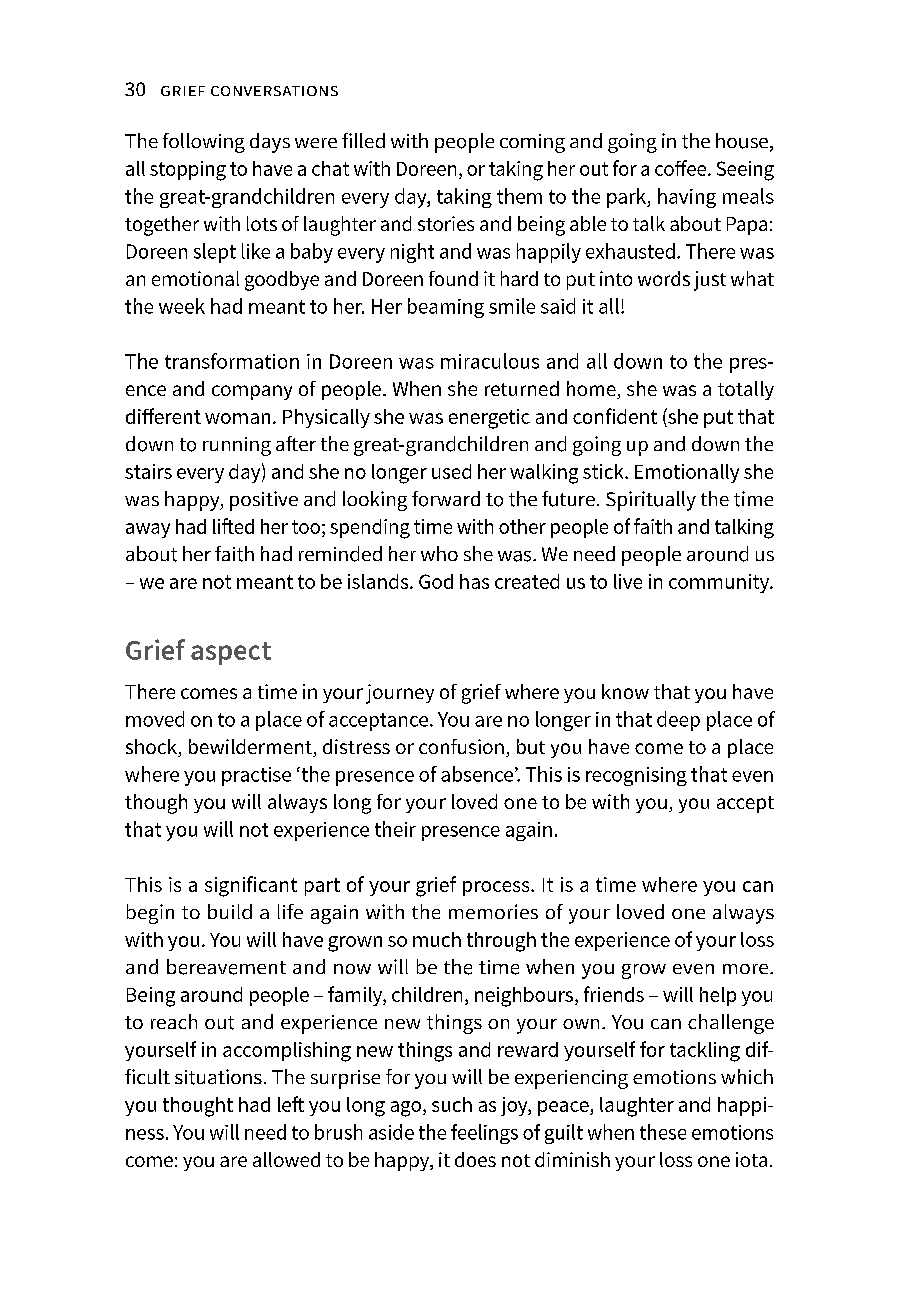 The height and width of the image is (1311, 924). What do you see at coordinates (204, 143) in the image?
I see `following` at bounding box center [204, 143].
